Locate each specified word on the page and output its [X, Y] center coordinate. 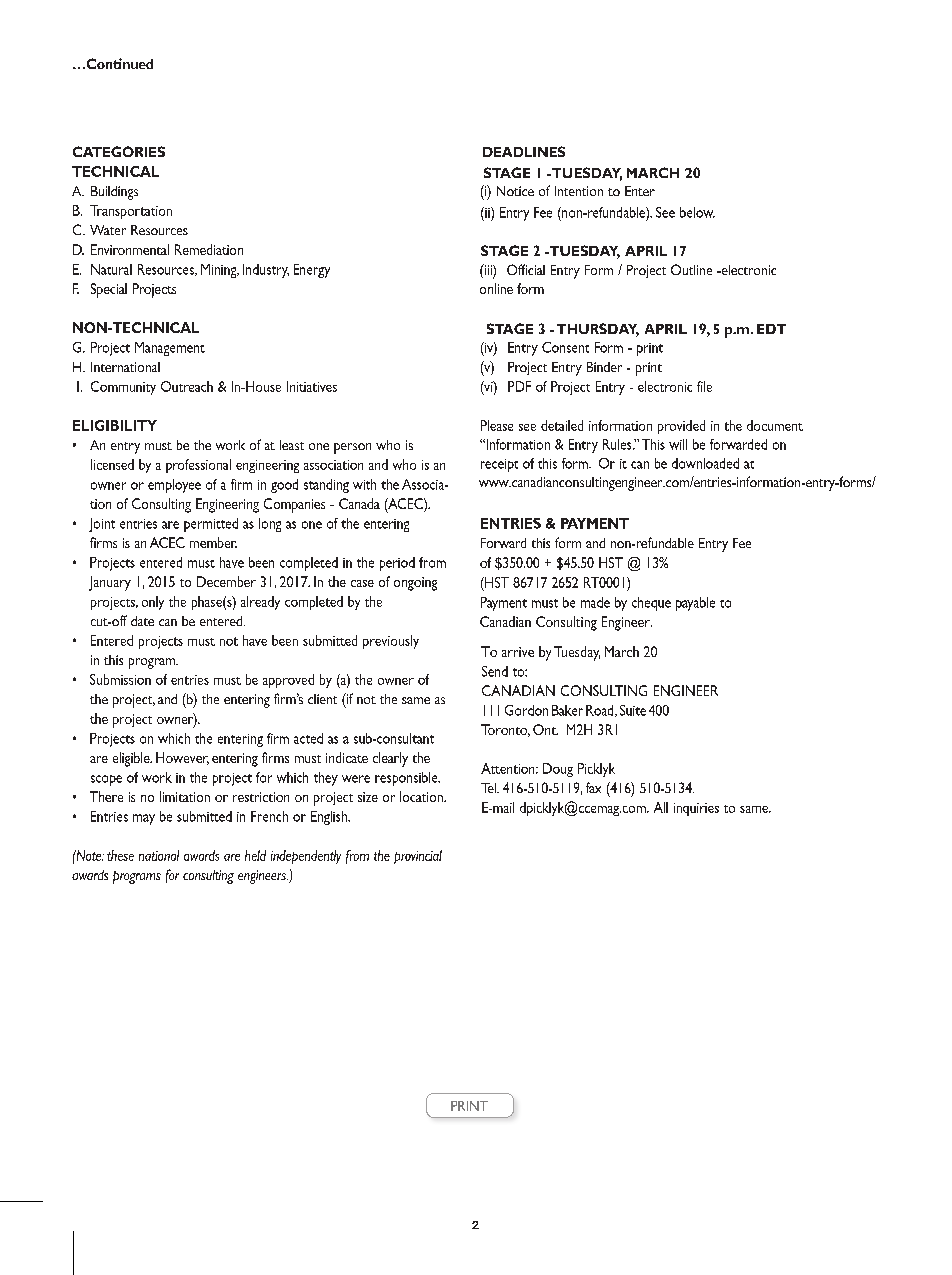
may [144, 819]
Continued [118, 63]
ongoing [415, 584]
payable [695, 604]
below [697, 212]
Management [170, 349]
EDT [771, 329]
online [496, 288]
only [153, 603]
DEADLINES [524, 151]
